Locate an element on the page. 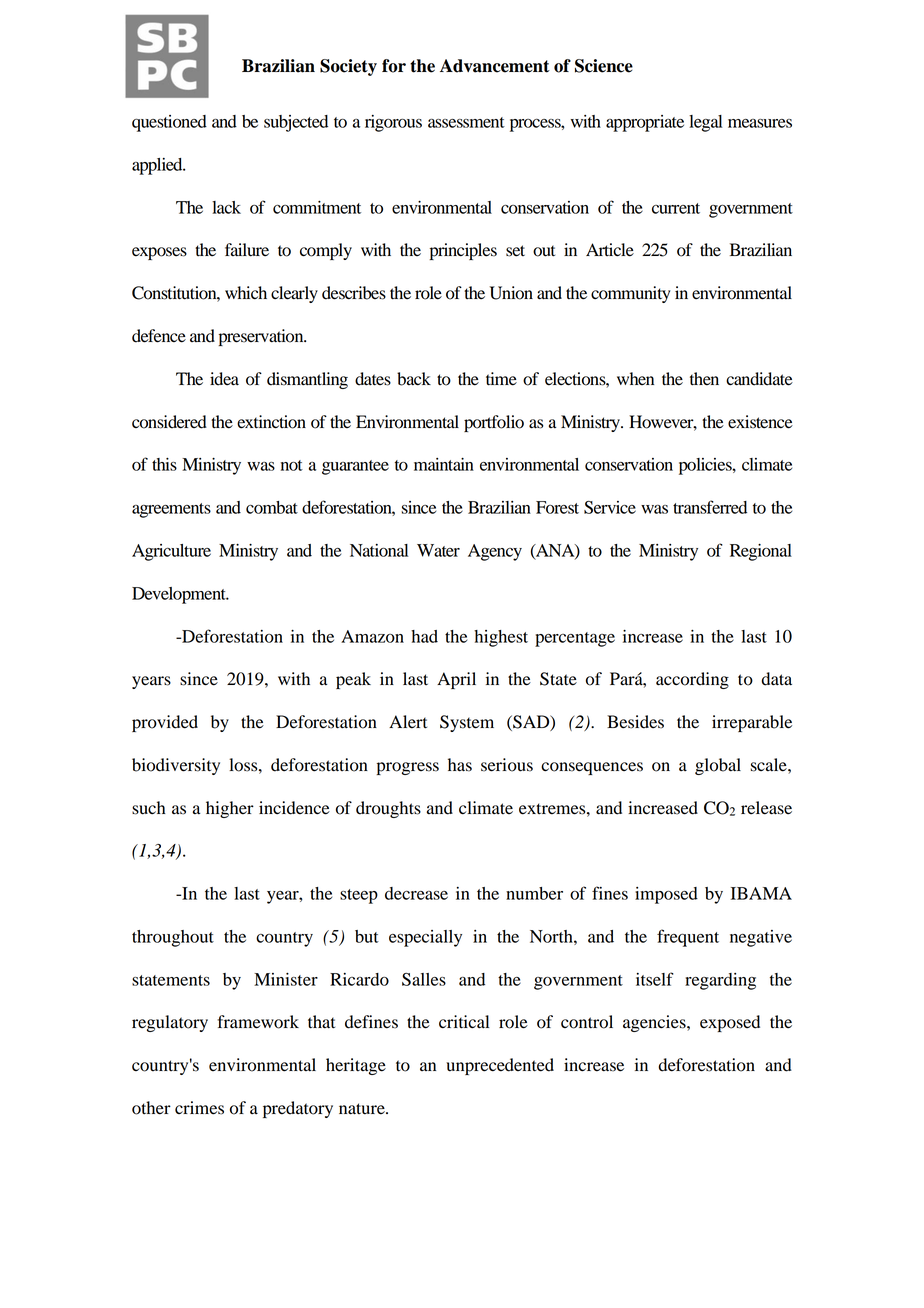 This document has height=1308, width=924. assessment is located at coordinates (466, 122).
